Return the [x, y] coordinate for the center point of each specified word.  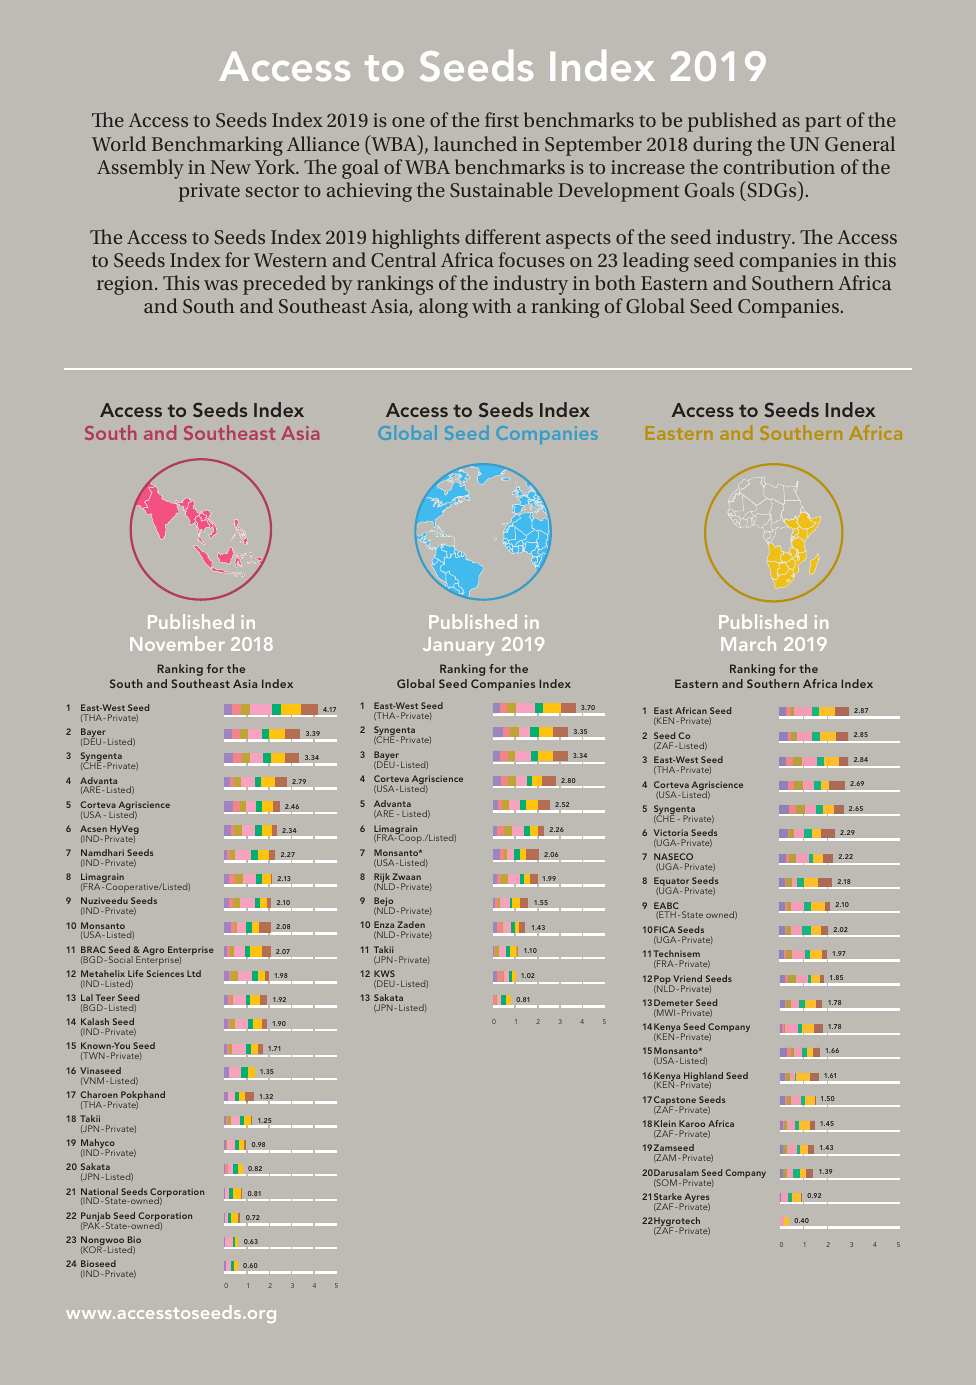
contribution [779, 166]
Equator [671, 883]
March [748, 643]
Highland [702, 1078]
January [459, 646]
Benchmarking [217, 146]
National [99, 1193]
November [177, 643]
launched [475, 143]
